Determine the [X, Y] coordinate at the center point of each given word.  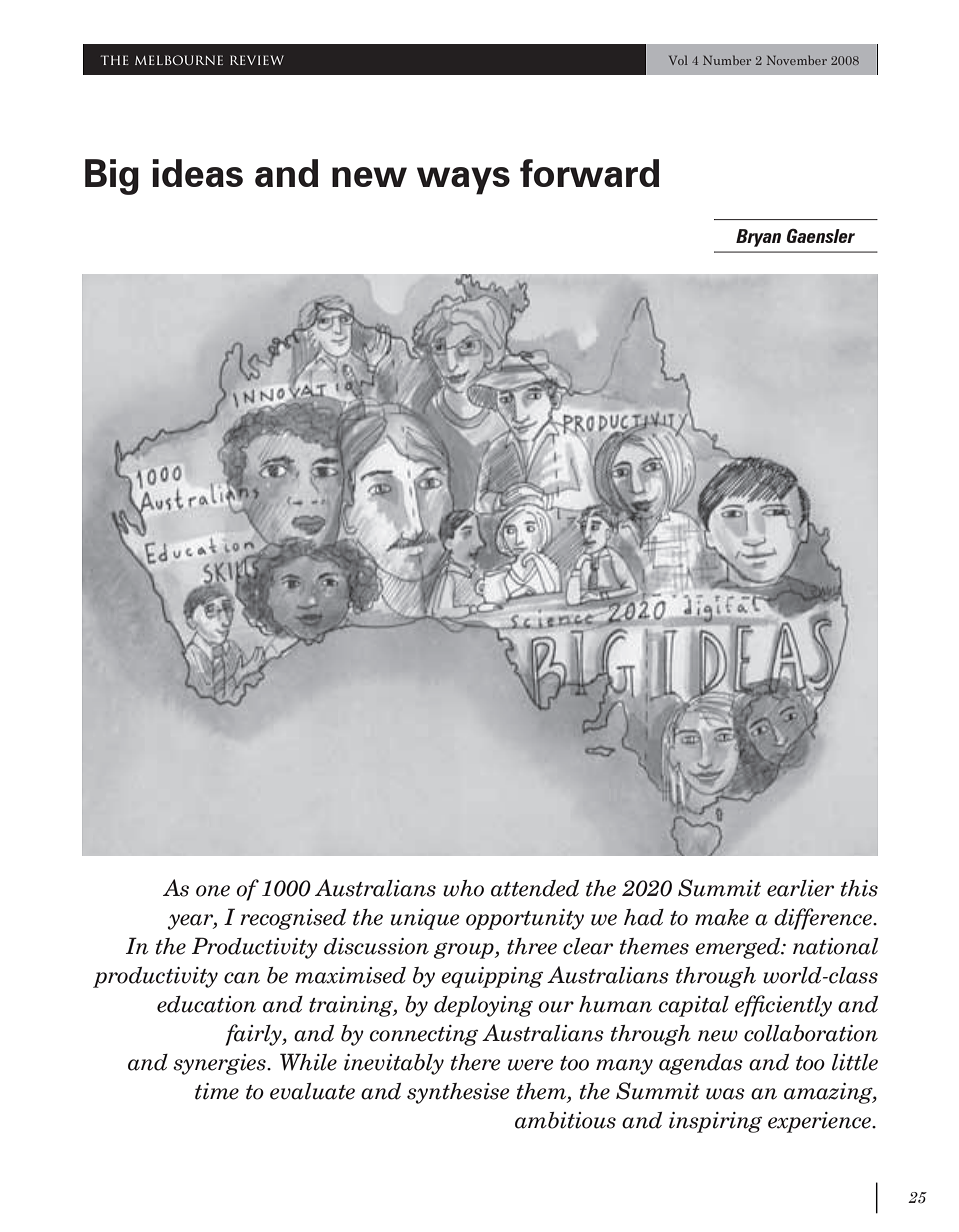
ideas [197, 173]
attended [535, 888]
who [463, 888]
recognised [293, 919]
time [217, 1091]
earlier [800, 888]
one [213, 891]
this [859, 888]
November [797, 60]
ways [463, 181]
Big [112, 177]
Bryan [758, 238]
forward [589, 173]
